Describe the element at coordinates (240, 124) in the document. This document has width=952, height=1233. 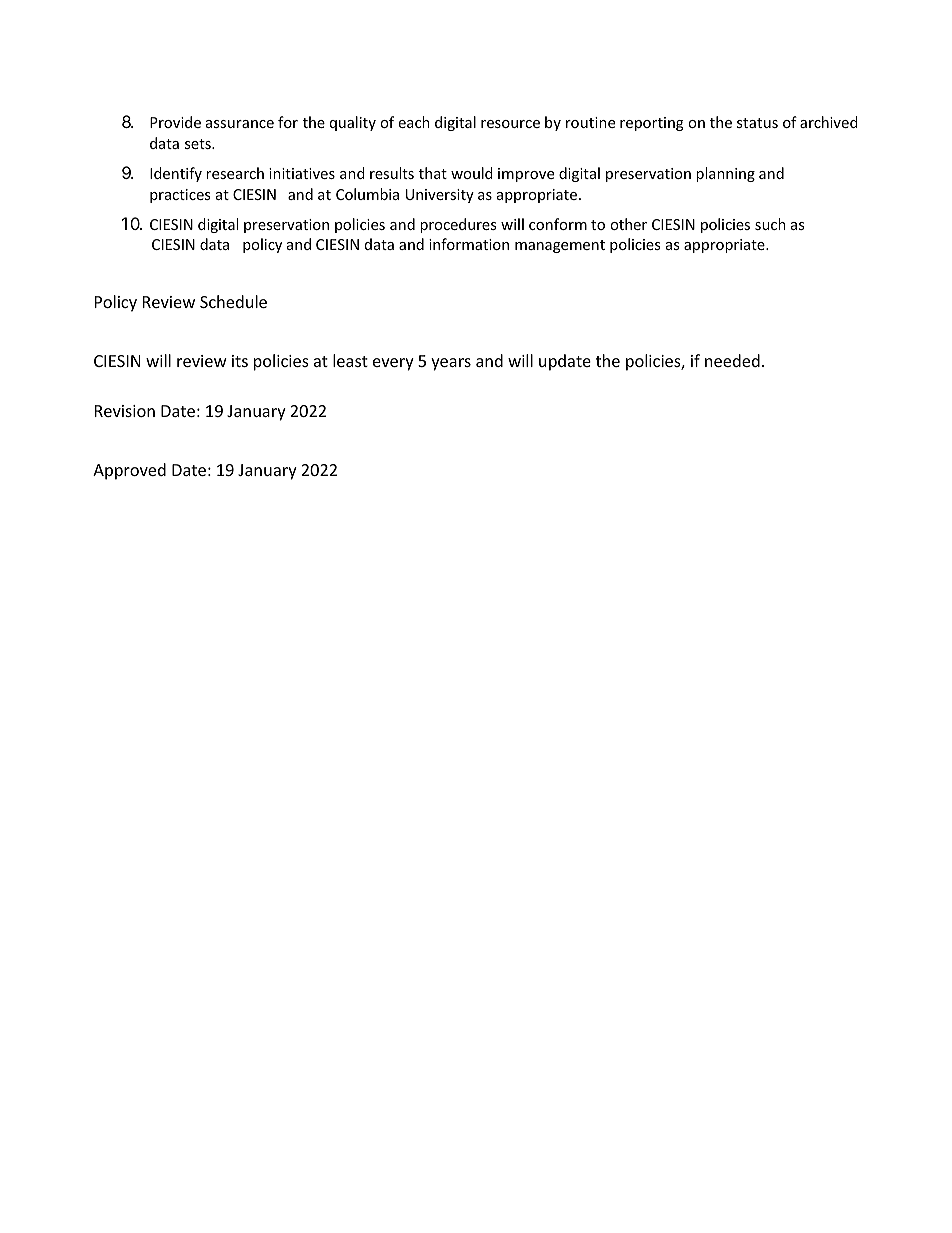
I see `assurance` at that location.
